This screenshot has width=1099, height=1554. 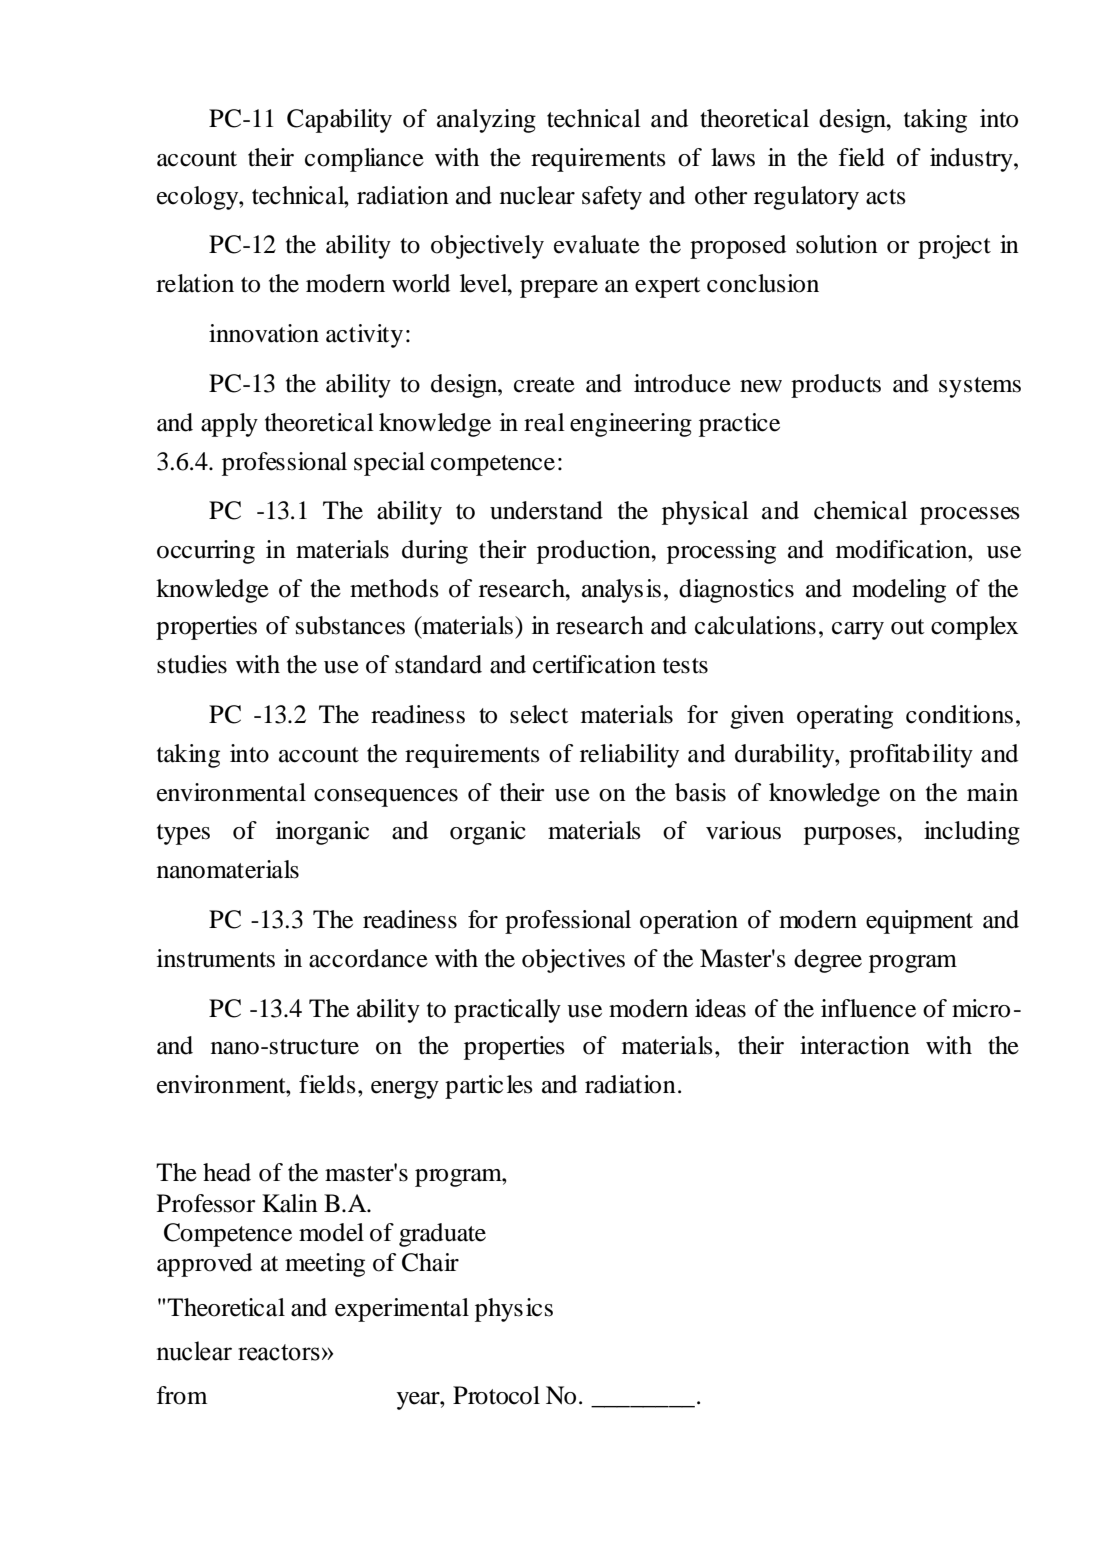 What do you see at coordinates (364, 160) in the screenshot?
I see `compliance` at bounding box center [364, 160].
